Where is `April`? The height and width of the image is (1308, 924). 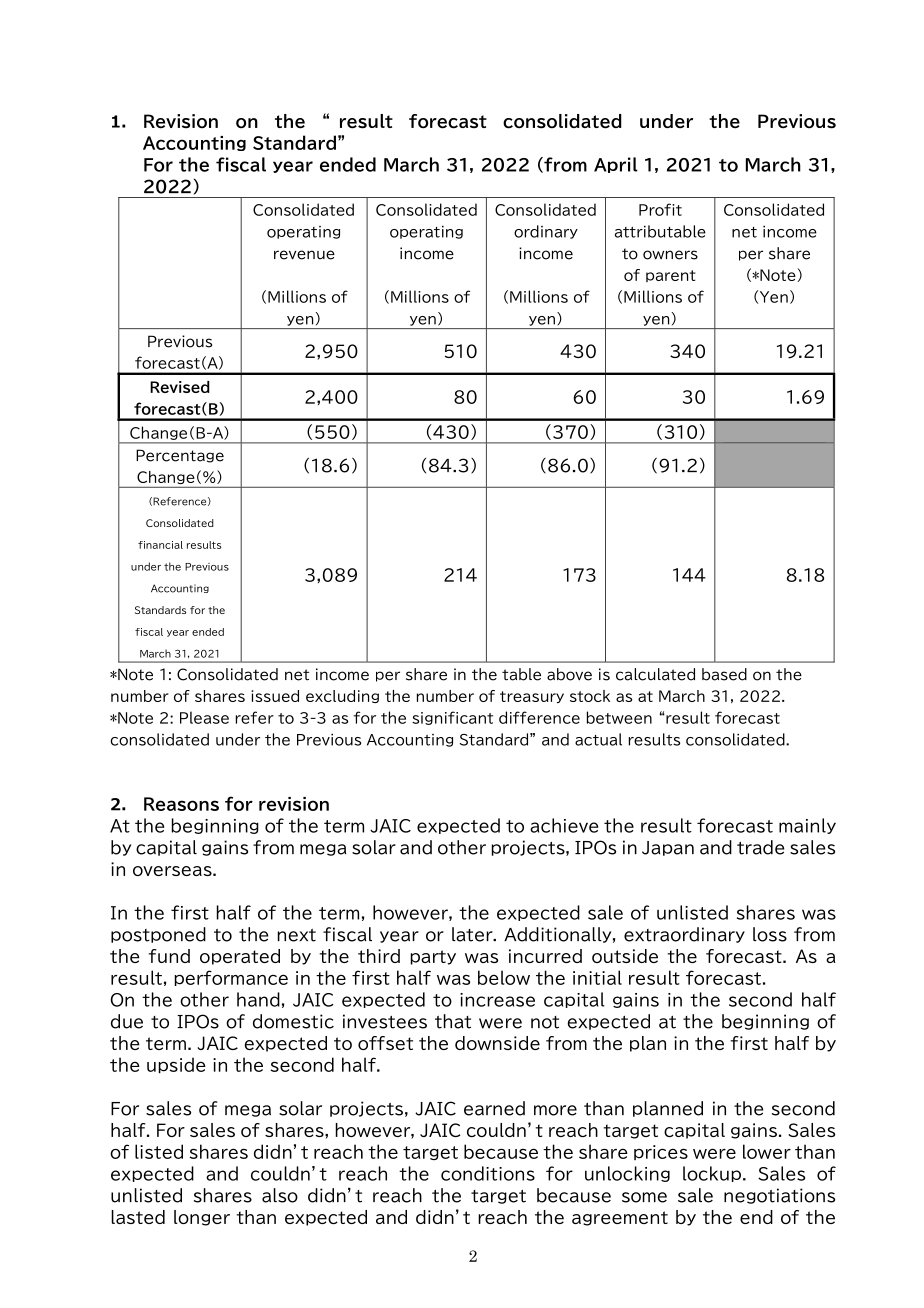
April is located at coordinates (616, 165).
